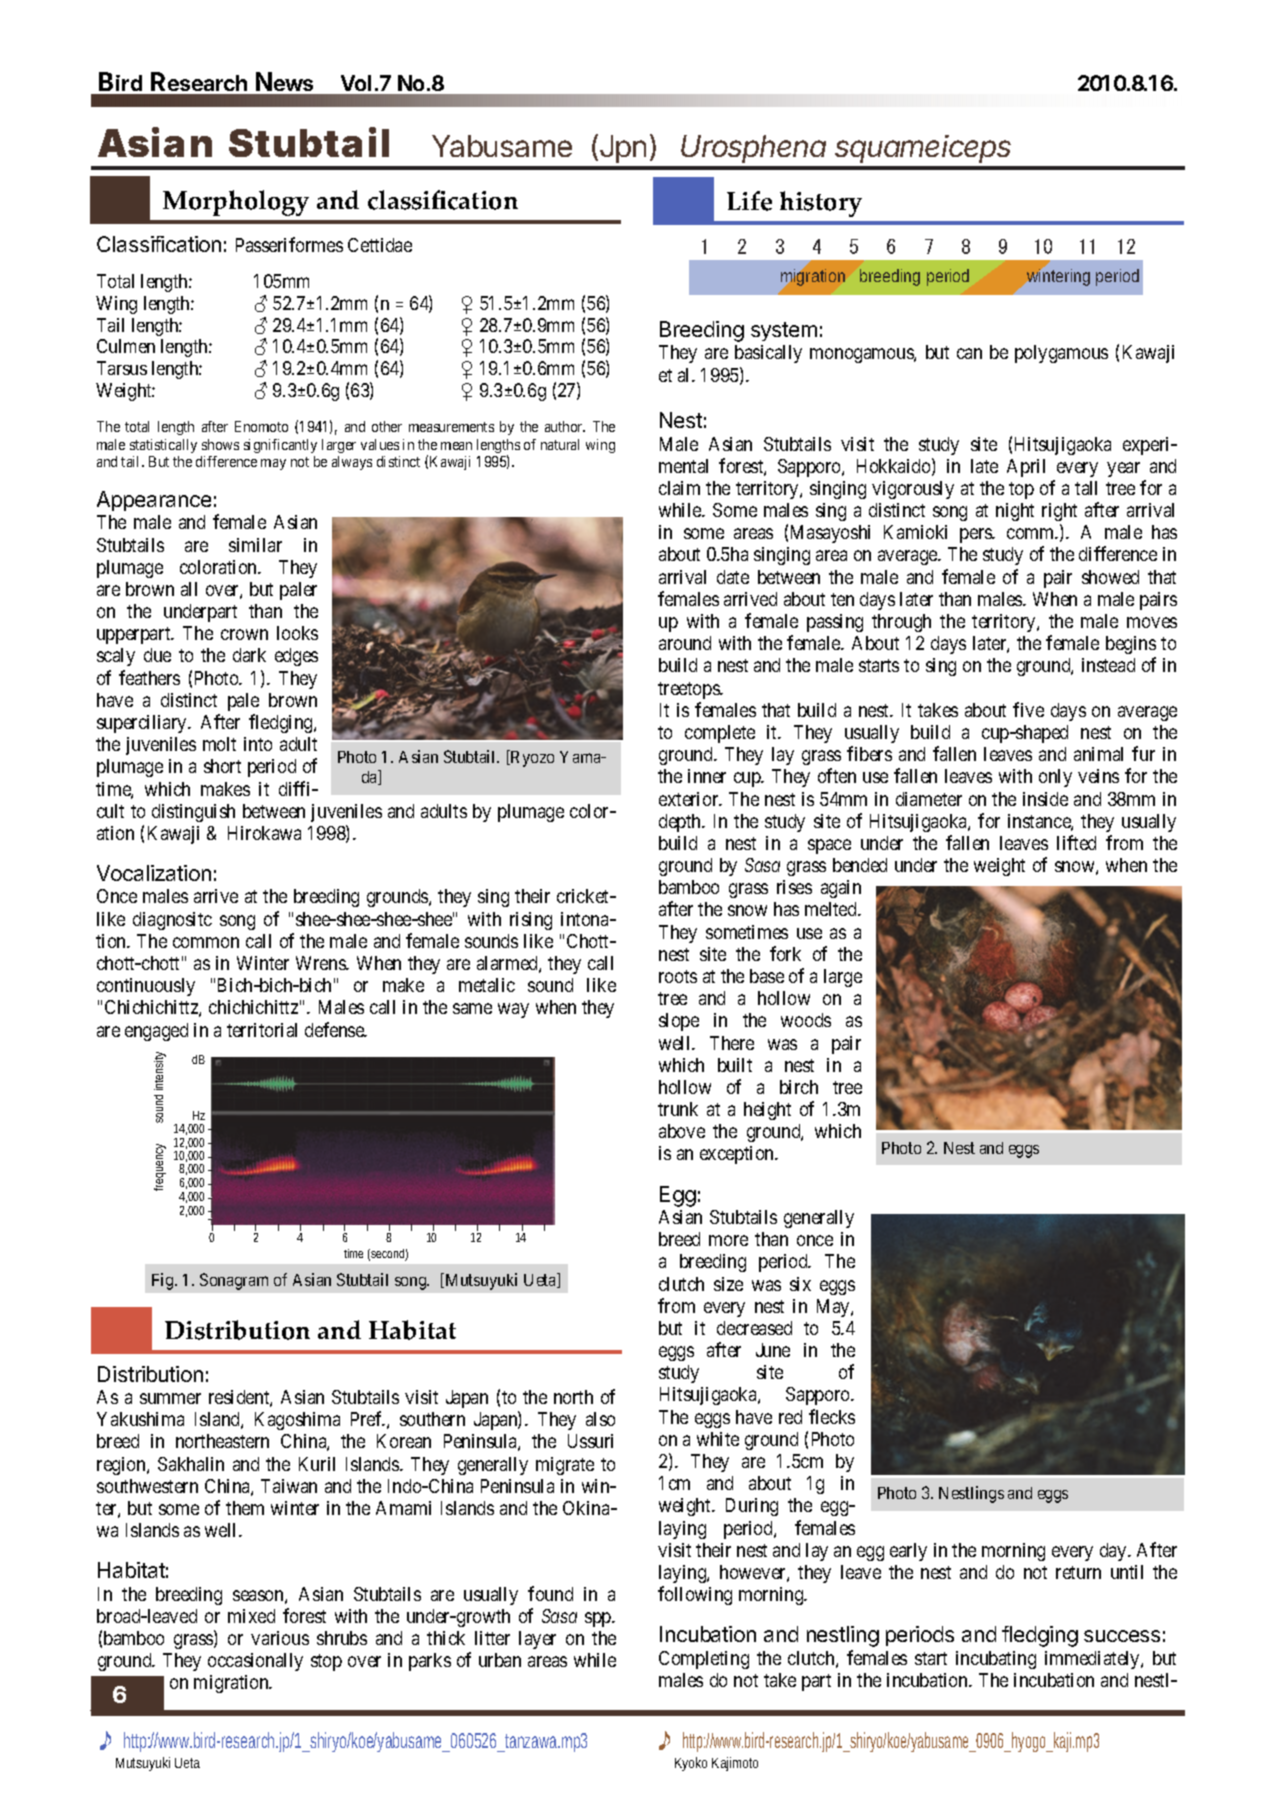 This screenshot has width=1276, height=1805. What do you see at coordinates (599, 1619) in the screenshot?
I see `spp` at bounding box center [599, 1619].
